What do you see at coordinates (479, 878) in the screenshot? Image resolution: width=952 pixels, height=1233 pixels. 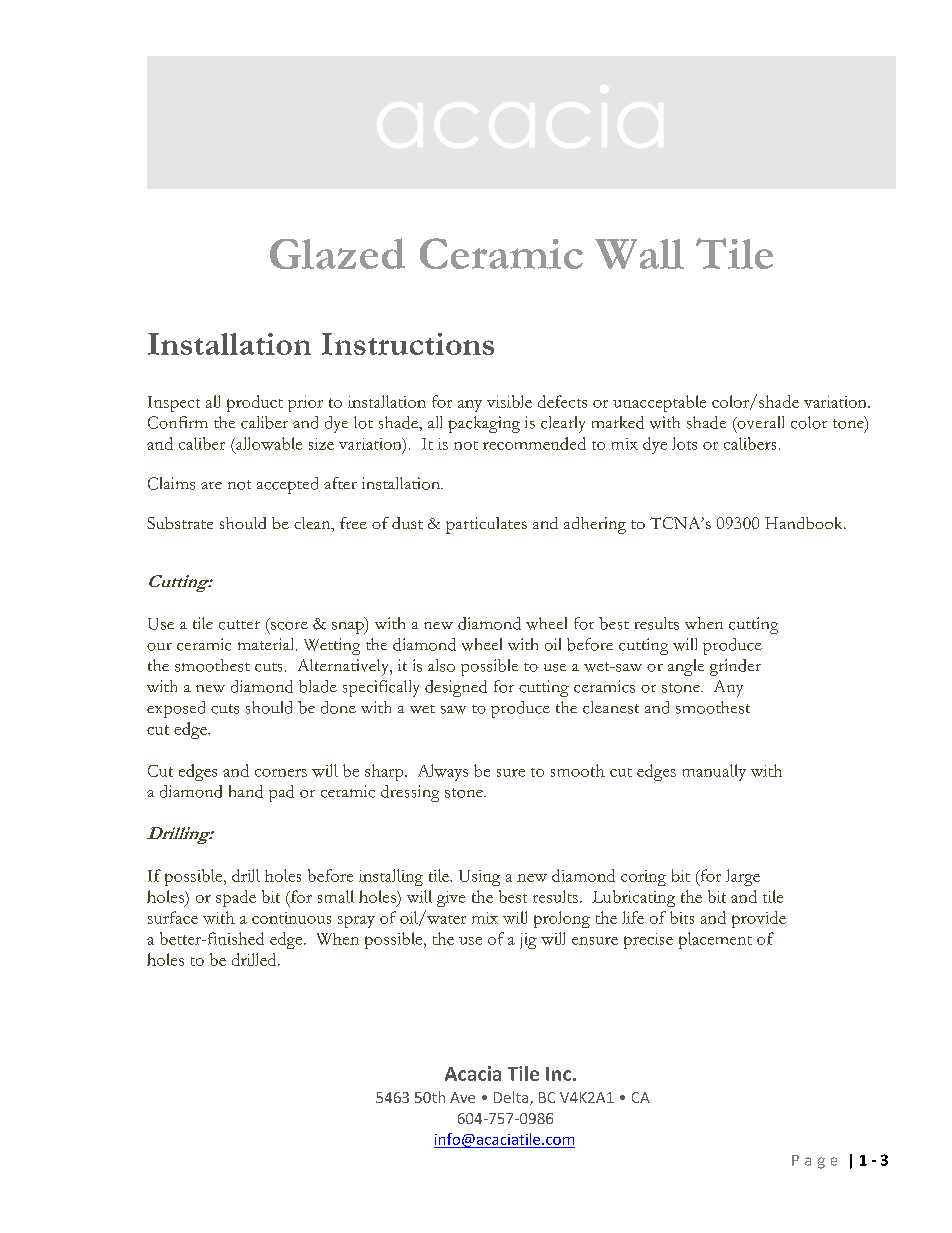 I see `Using` at bounding box center [479, 878].
